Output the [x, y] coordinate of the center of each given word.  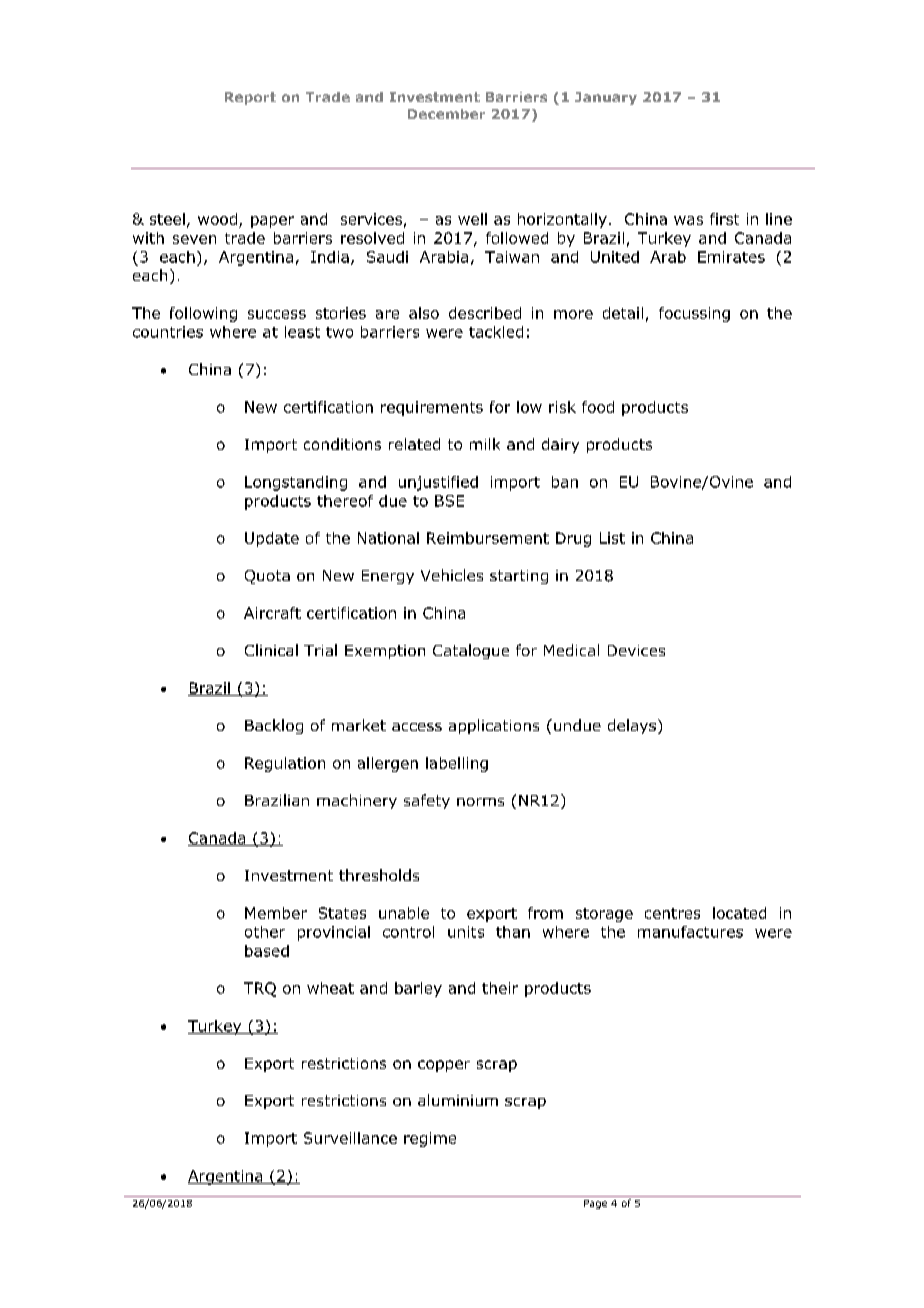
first [724, 219]
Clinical [271, 650]
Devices [636, 650]
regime [430, 1139]
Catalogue [471, 651]
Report [250, 98]
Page [595, 1204]
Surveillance [350, 1138]
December [446, 114]
